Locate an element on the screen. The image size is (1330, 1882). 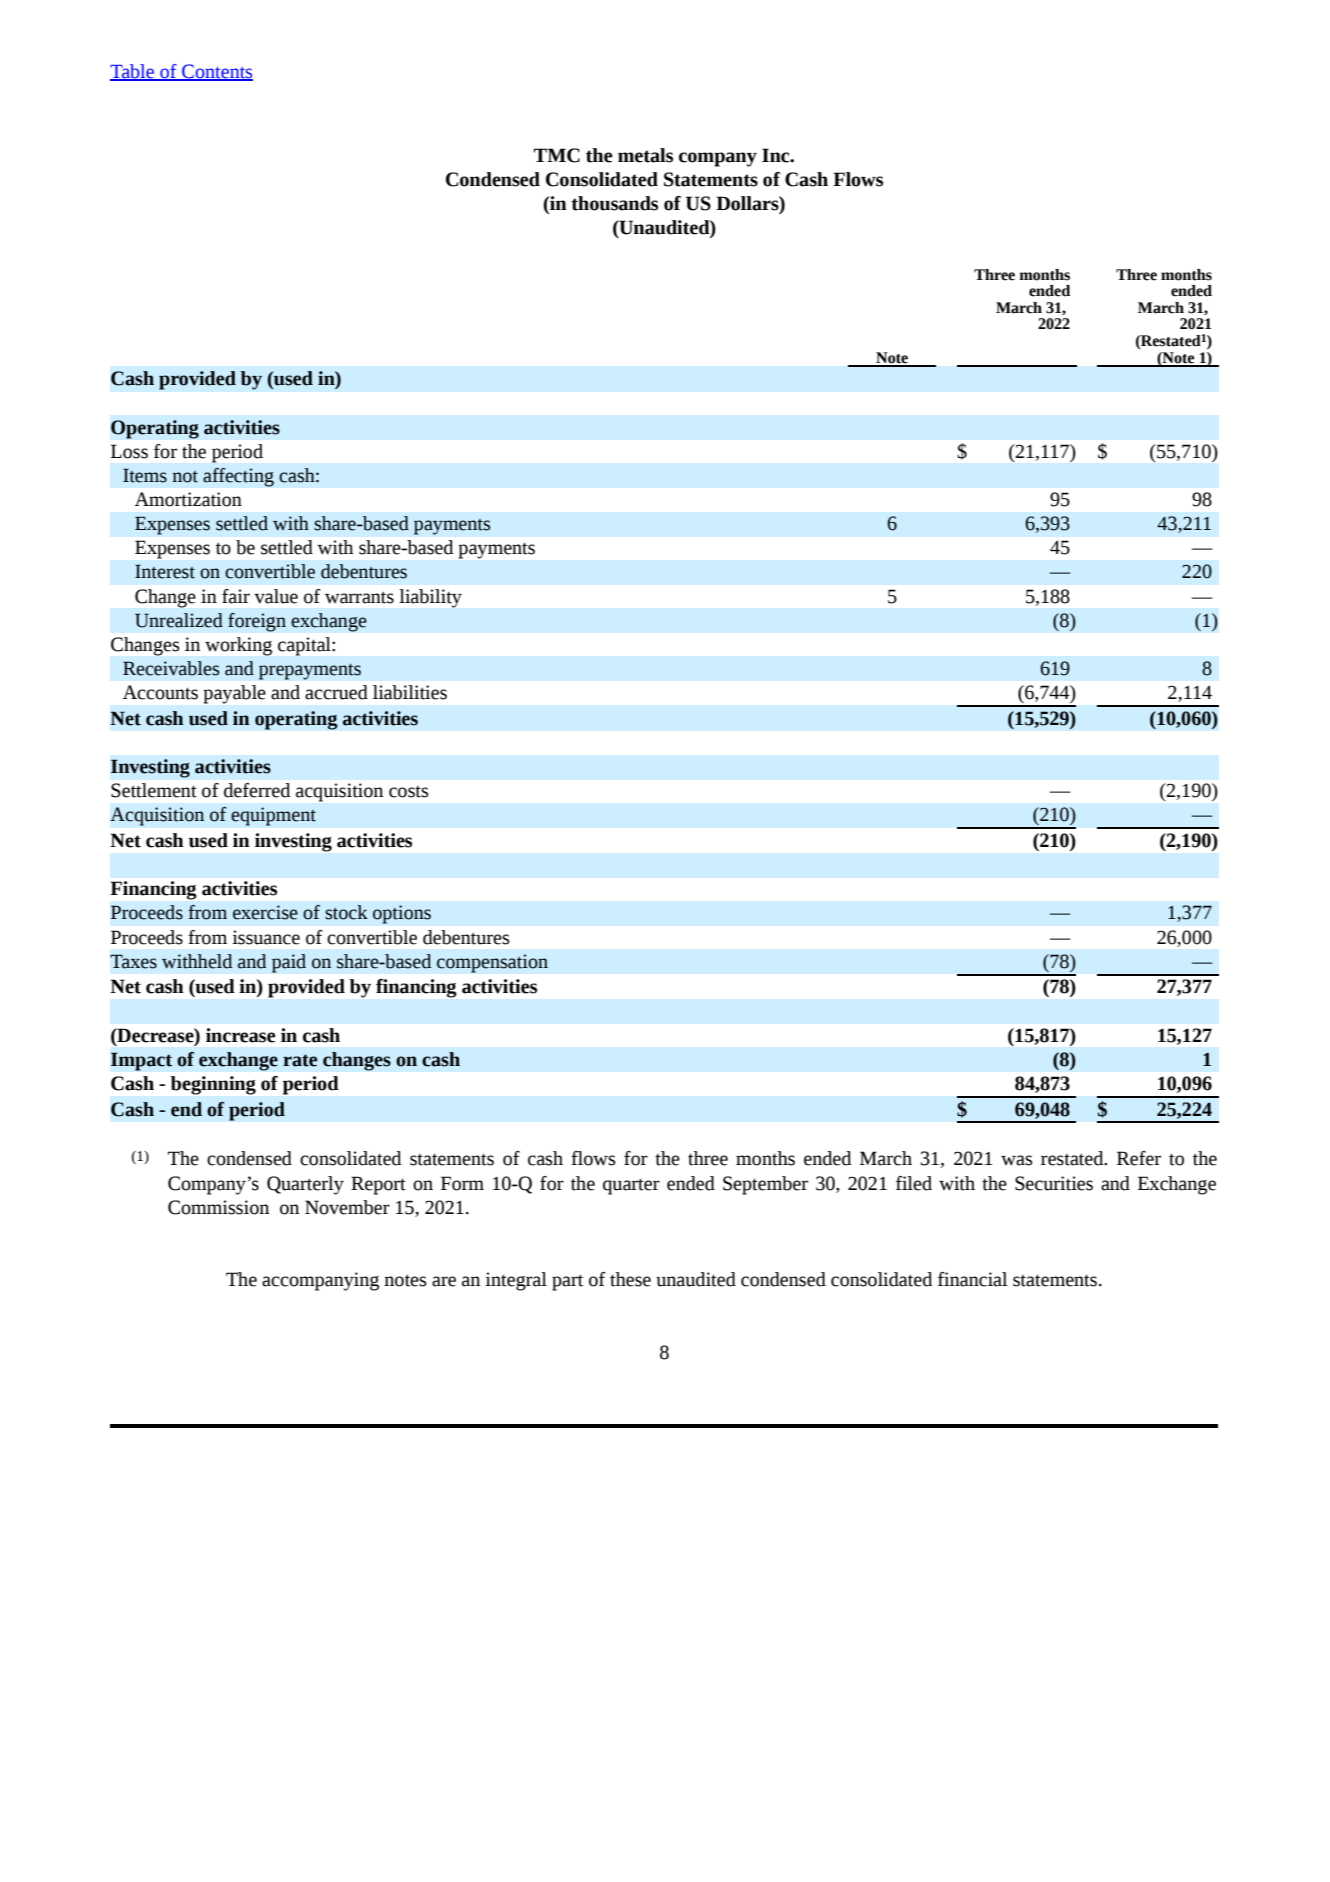
Contents is located at coordinates (216, 72).
